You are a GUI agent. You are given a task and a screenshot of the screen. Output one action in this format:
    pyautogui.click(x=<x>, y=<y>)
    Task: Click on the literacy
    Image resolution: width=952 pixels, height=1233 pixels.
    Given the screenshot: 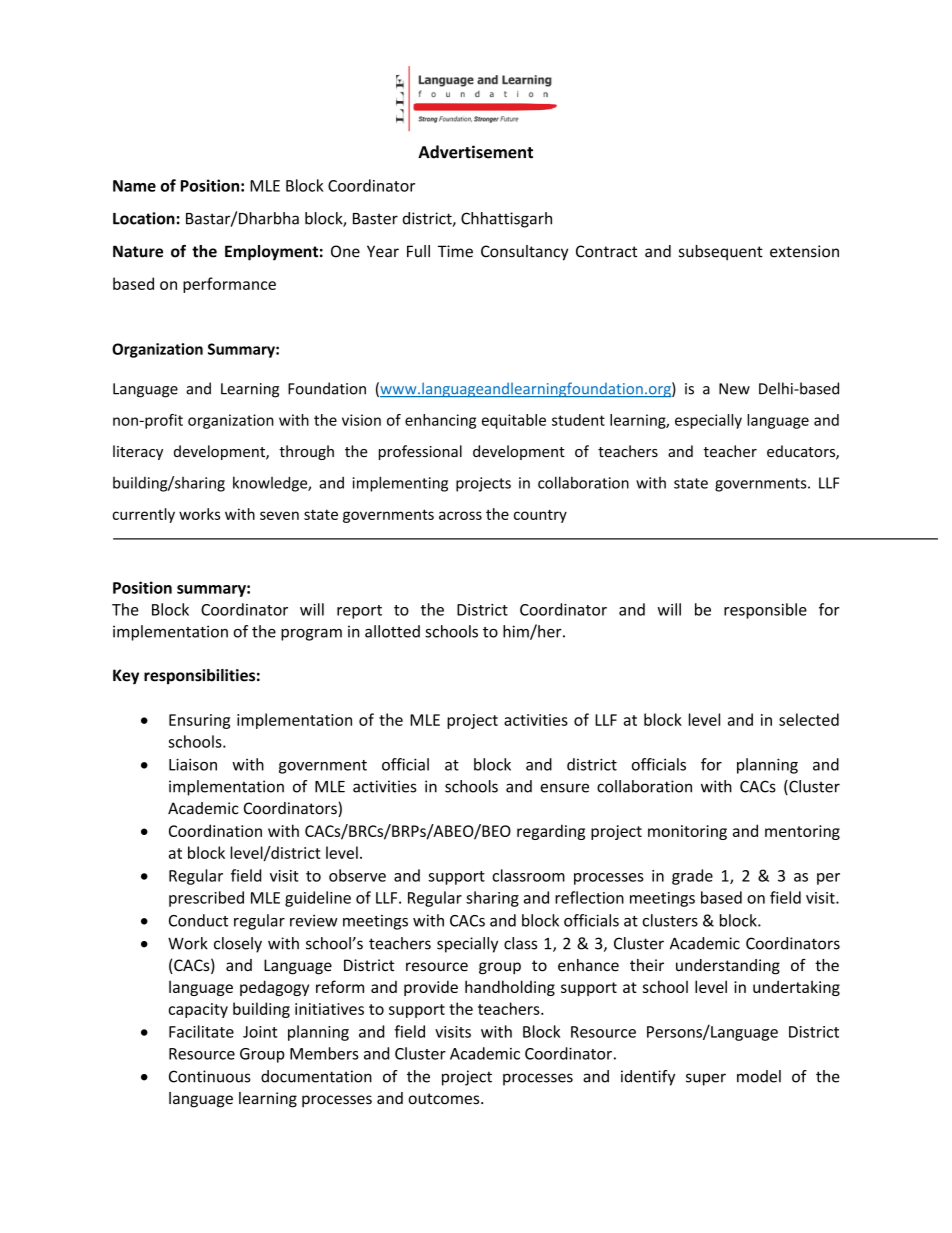 What is the action you would take?
    pyautogui.click(x=138, y=452)
